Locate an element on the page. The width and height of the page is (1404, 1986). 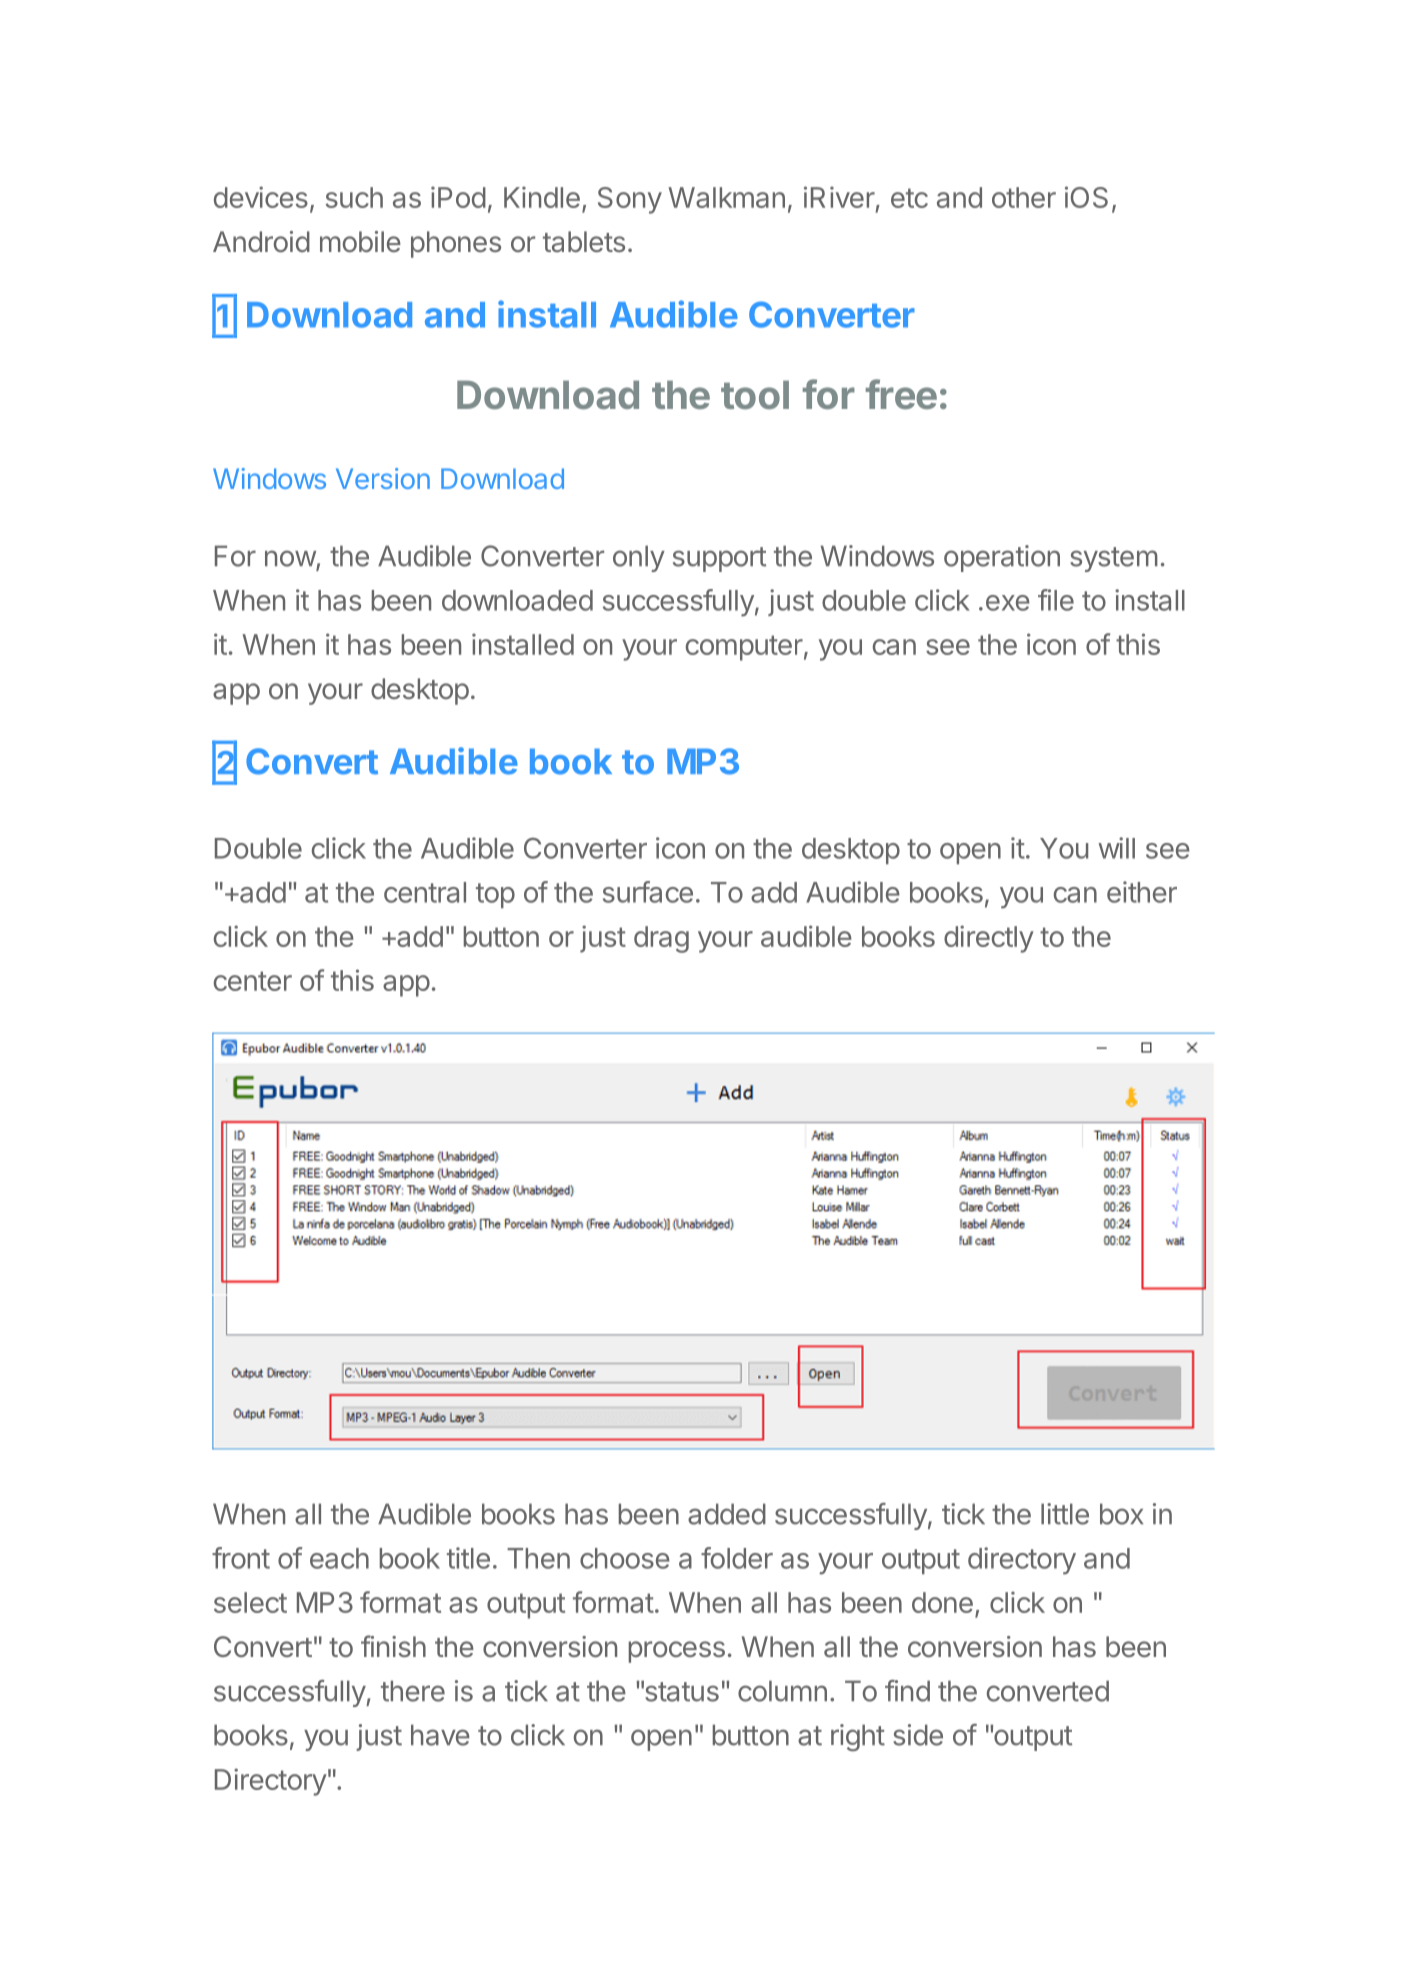
file is located at coordinates (1056, 600).
